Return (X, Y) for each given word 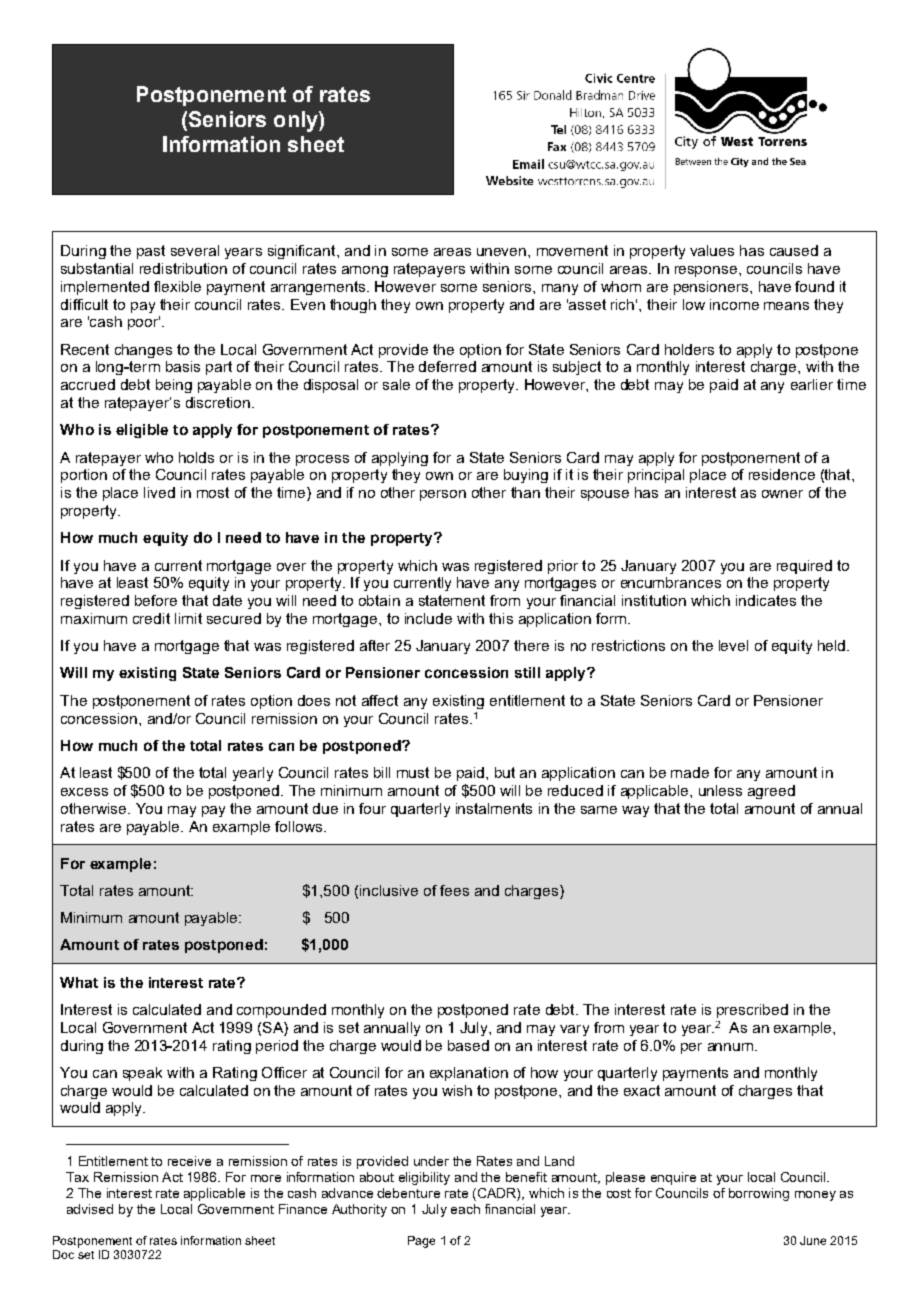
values (712, 250)
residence (782, 474)
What (79, 982)
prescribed (752, 1011)
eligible (142, 431)
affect (380, 700)
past (151, 252)
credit (151, 618)
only (297, 121)
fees (454, 890)
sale (396, 384)
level (733, 645)
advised (90, 1209)
